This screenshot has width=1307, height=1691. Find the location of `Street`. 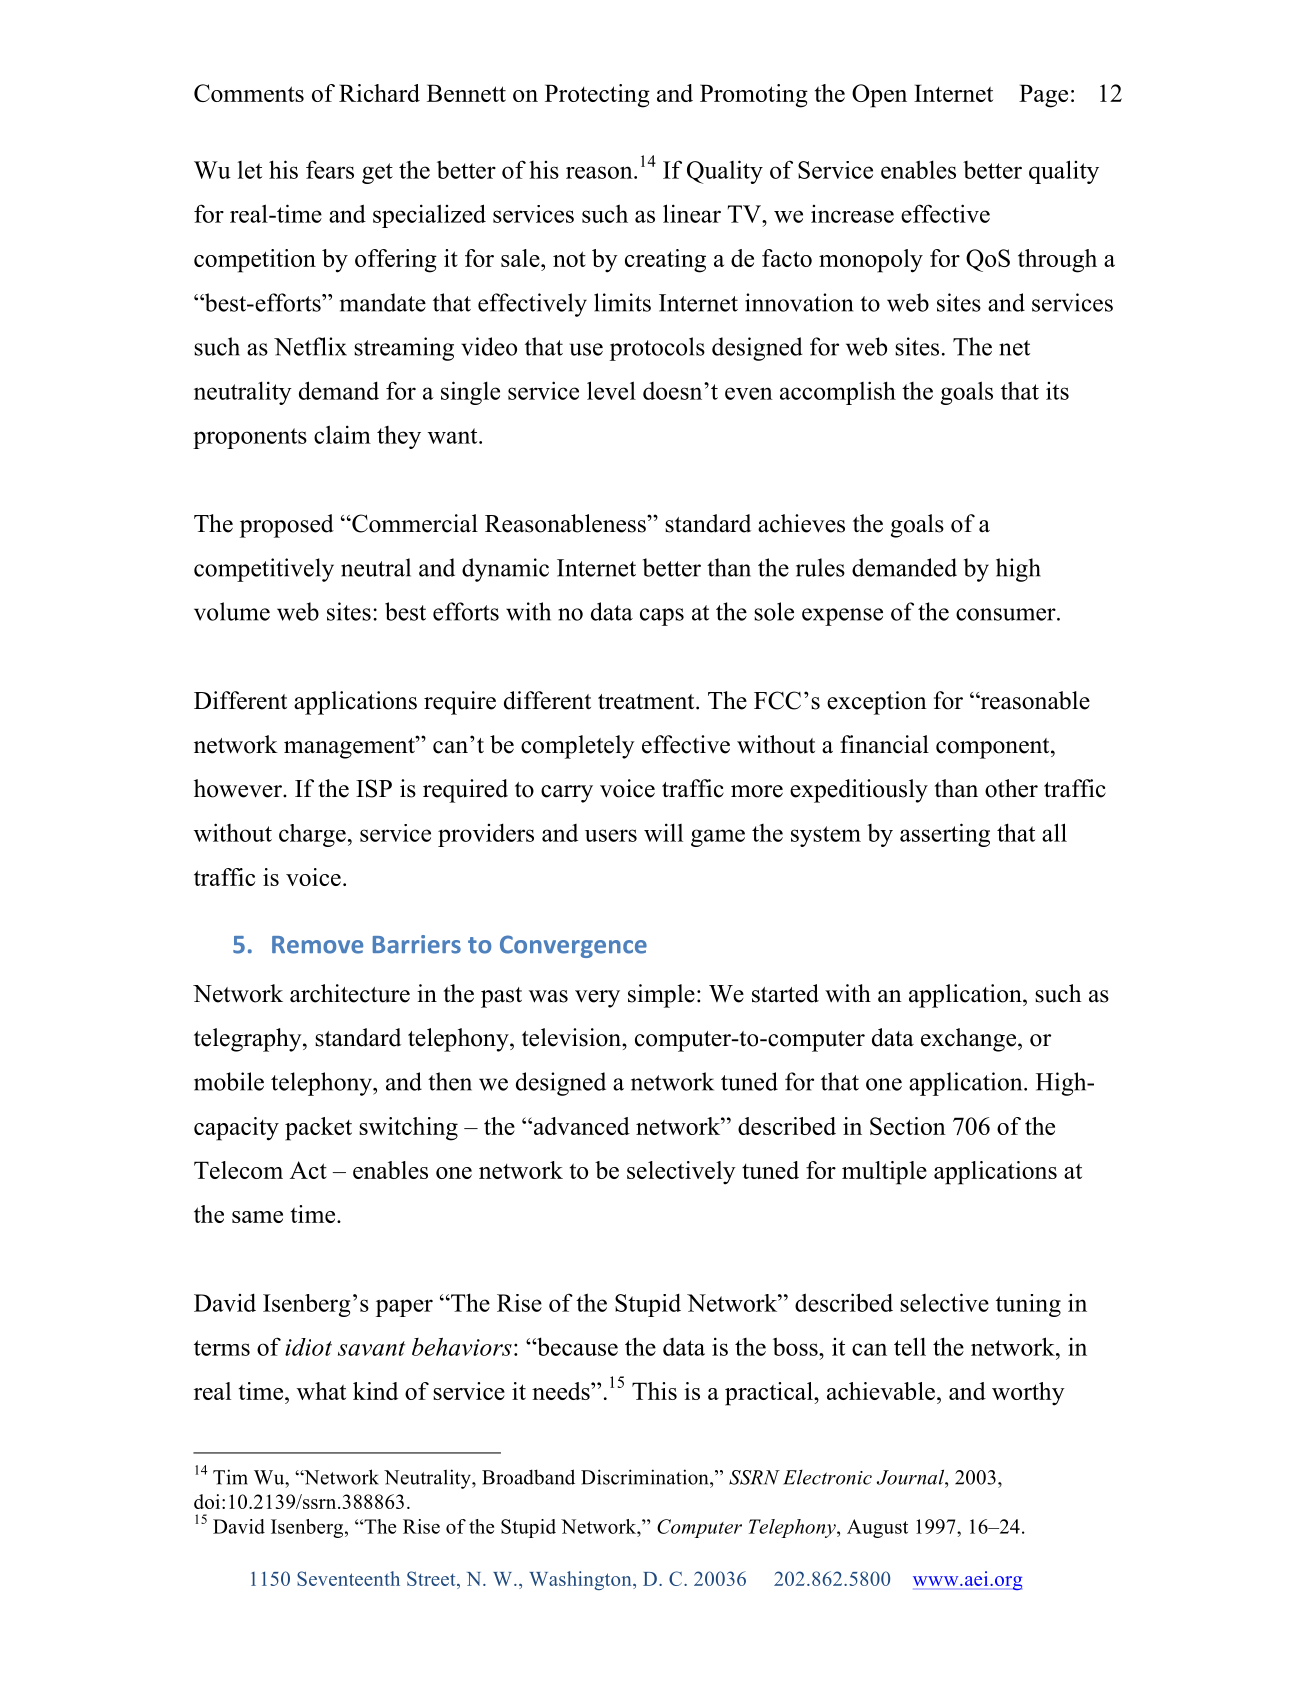

Street is located at coordinates (432, 1578).
